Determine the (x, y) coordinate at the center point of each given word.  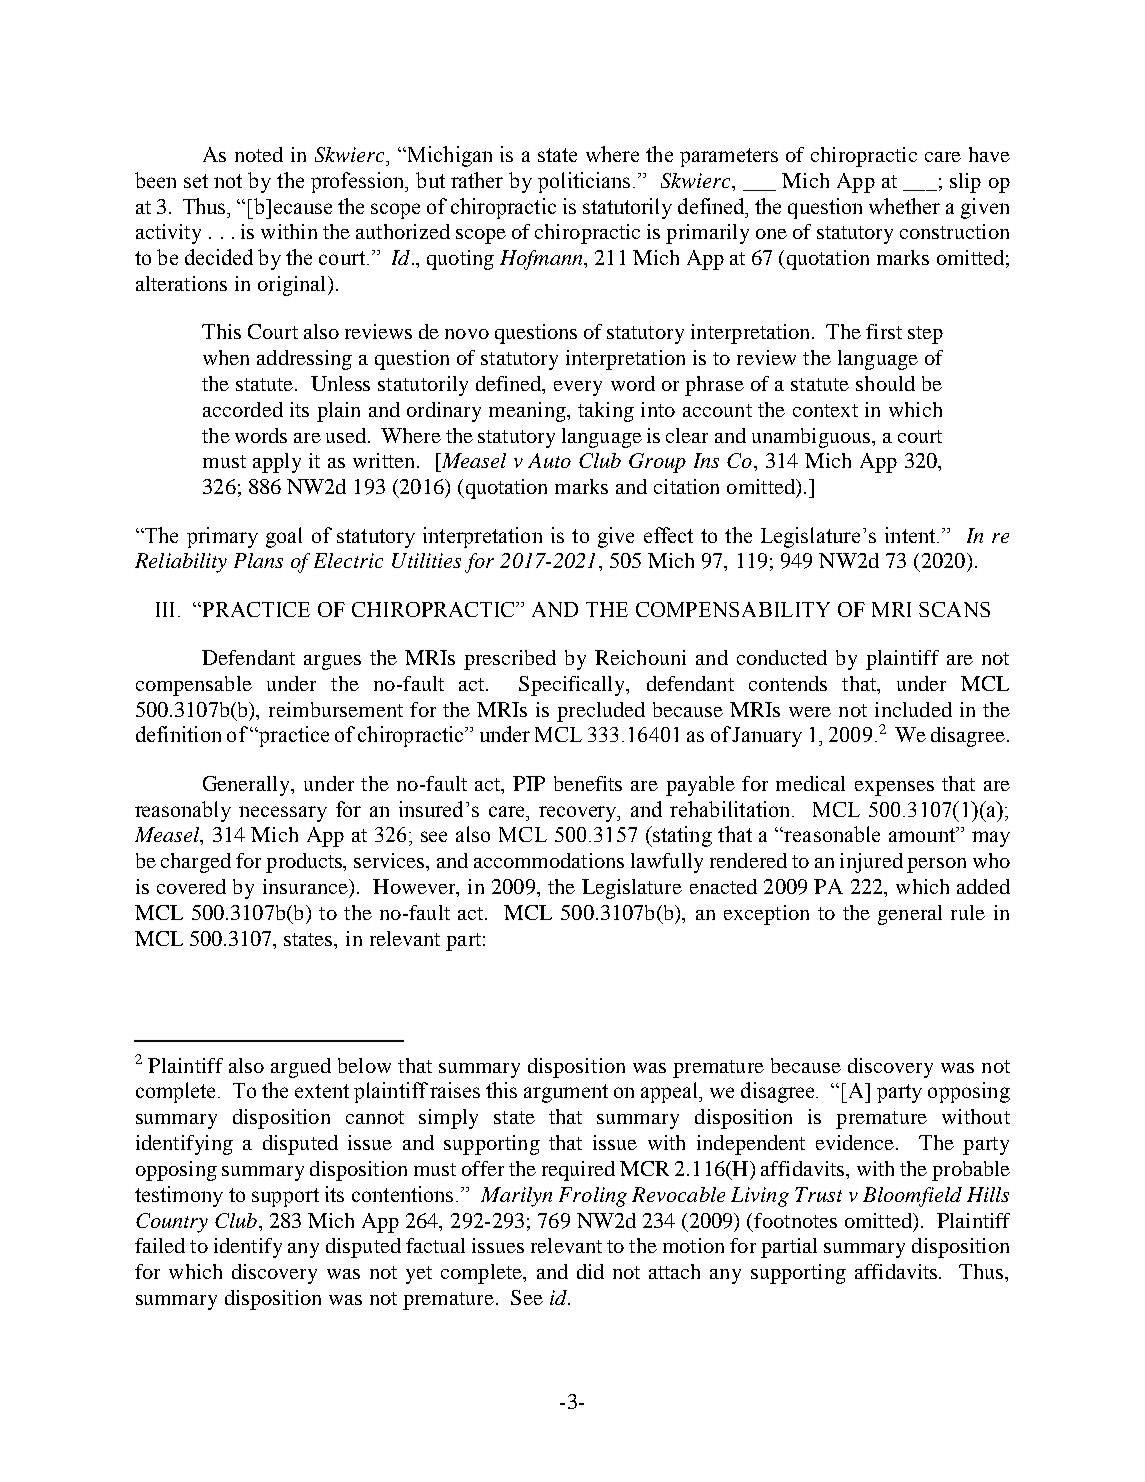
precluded (601, 712)
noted (259, 154)
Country (172, 1223)
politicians (584, 182)
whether (904, 206)
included (913, 709)
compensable (194, 686)
